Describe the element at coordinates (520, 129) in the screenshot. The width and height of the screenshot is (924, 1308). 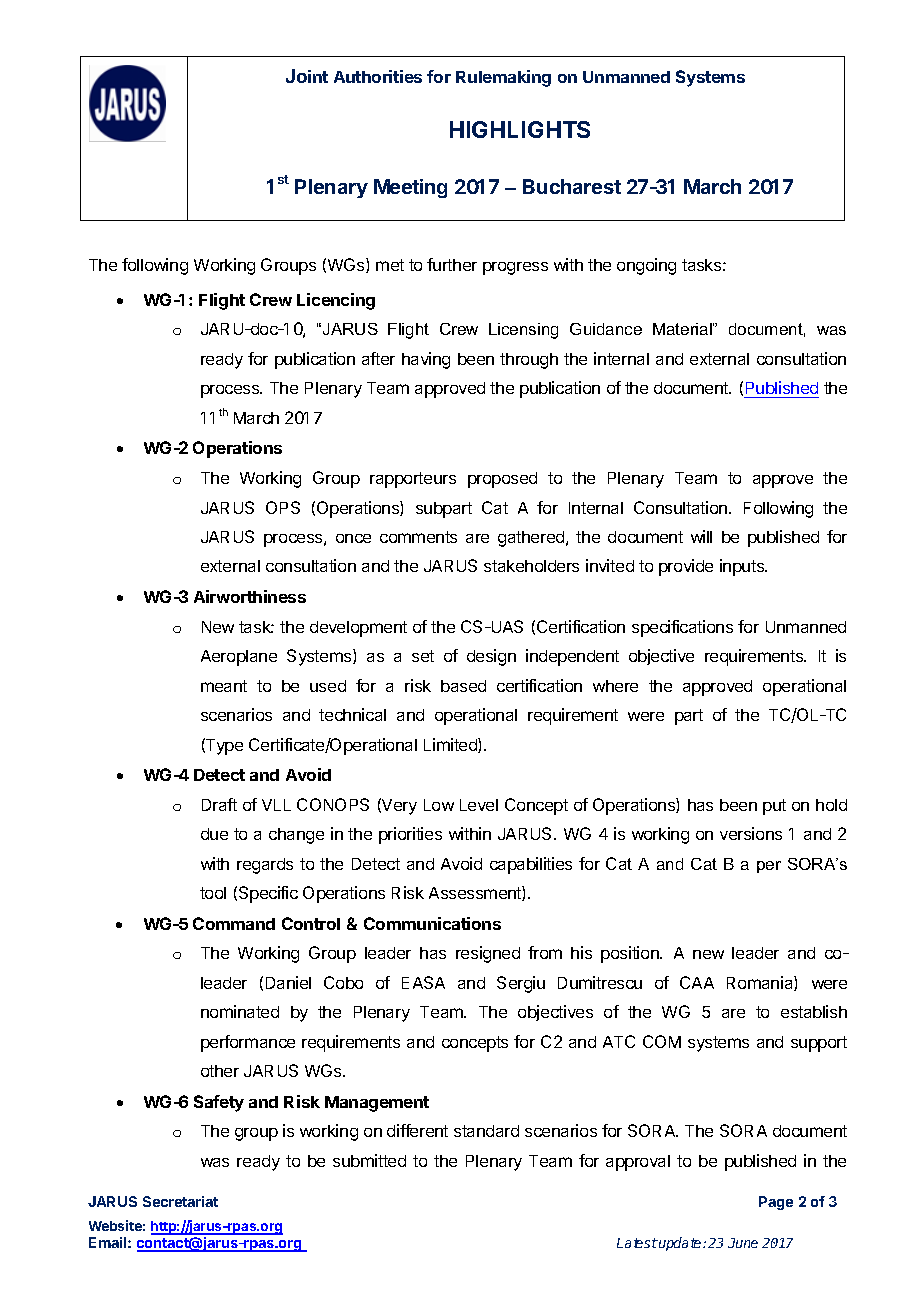
I see `HIGHLIGHTS` at that location.
